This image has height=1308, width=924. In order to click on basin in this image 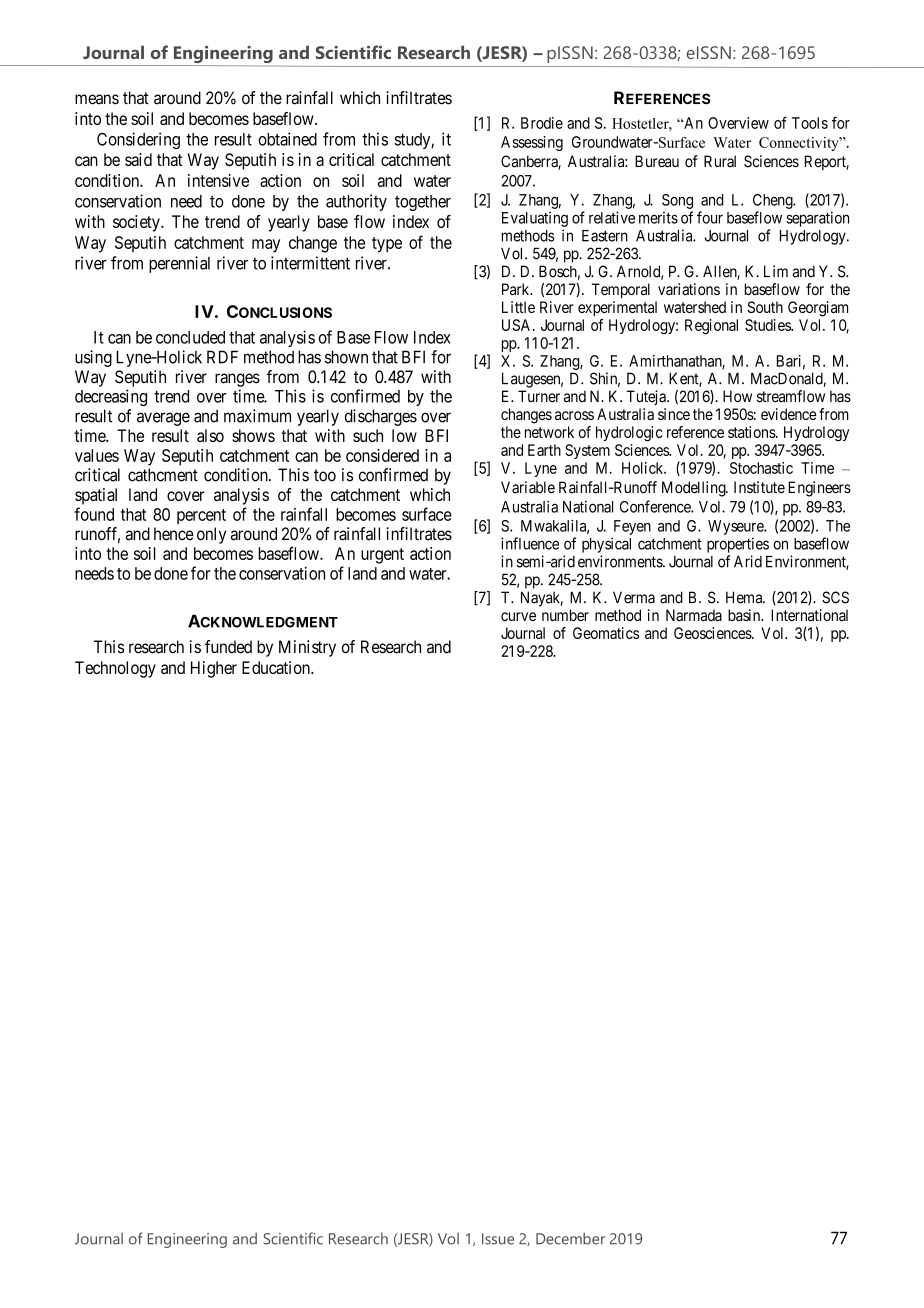, I will do `click(745, 615)`.
